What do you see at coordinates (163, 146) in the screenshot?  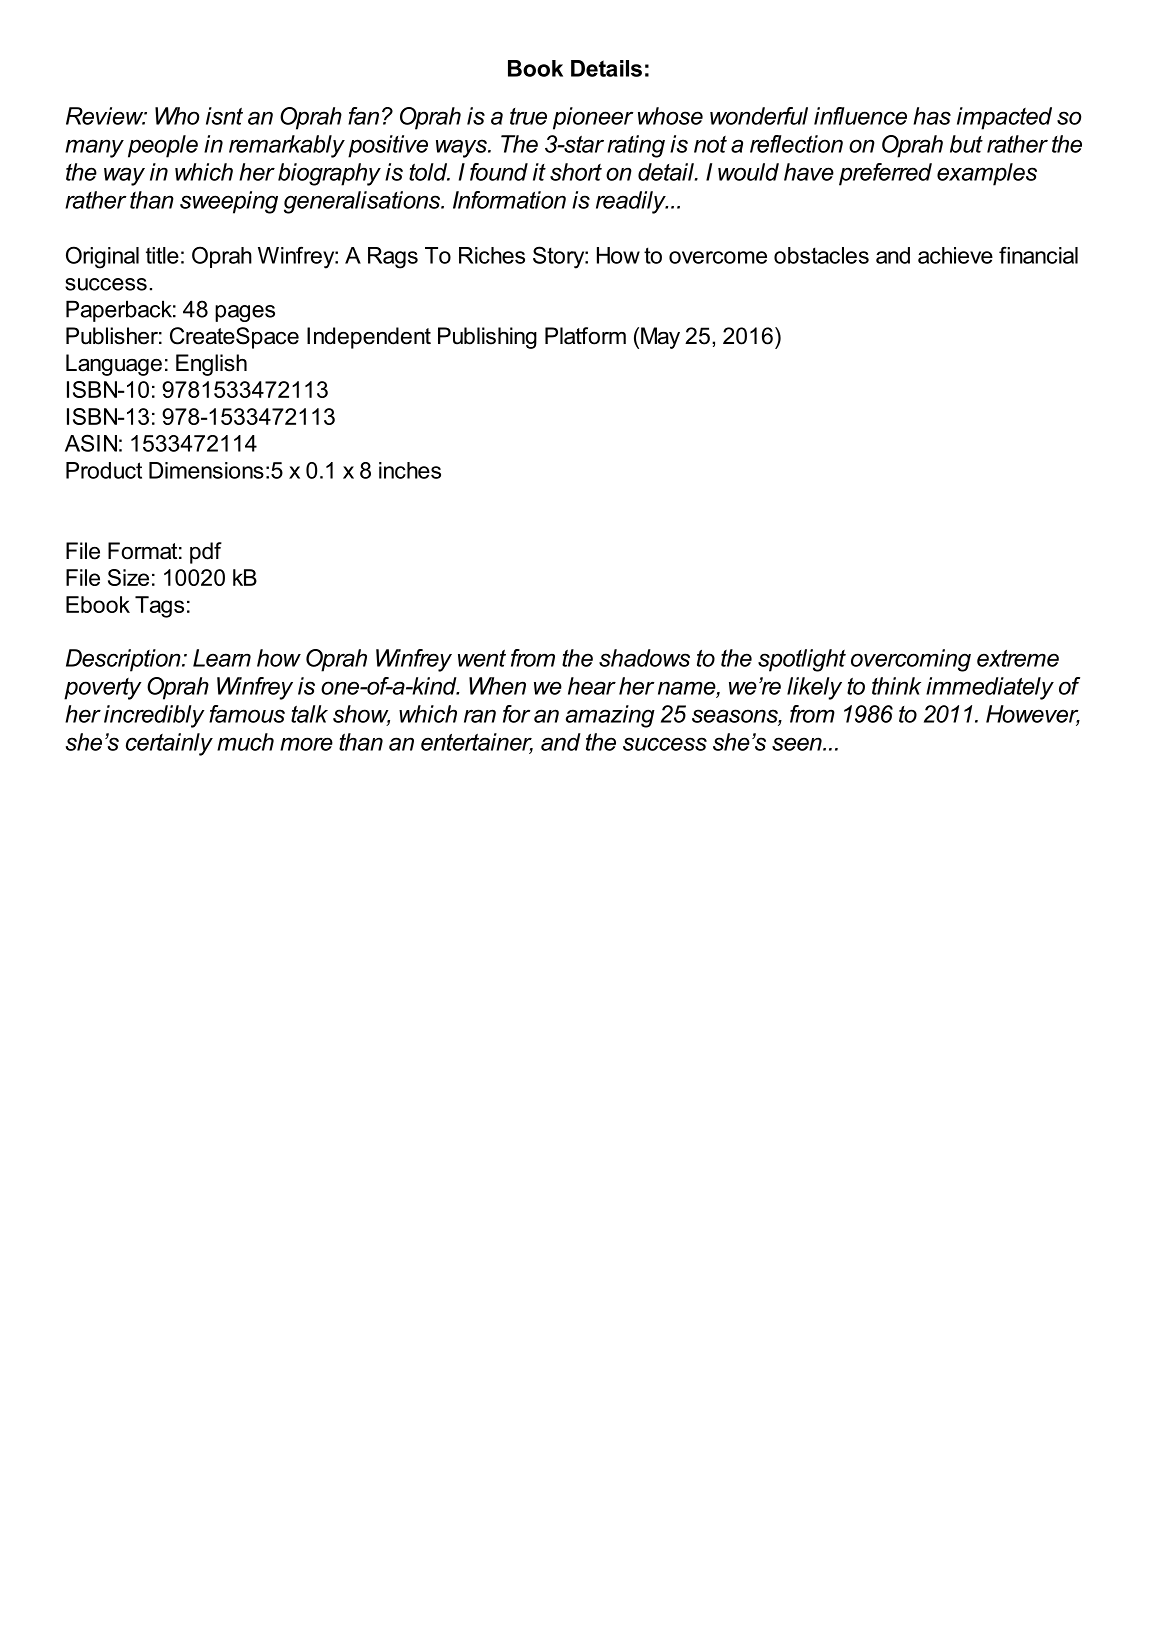 I see `people` at bounding box center [163, 146].
